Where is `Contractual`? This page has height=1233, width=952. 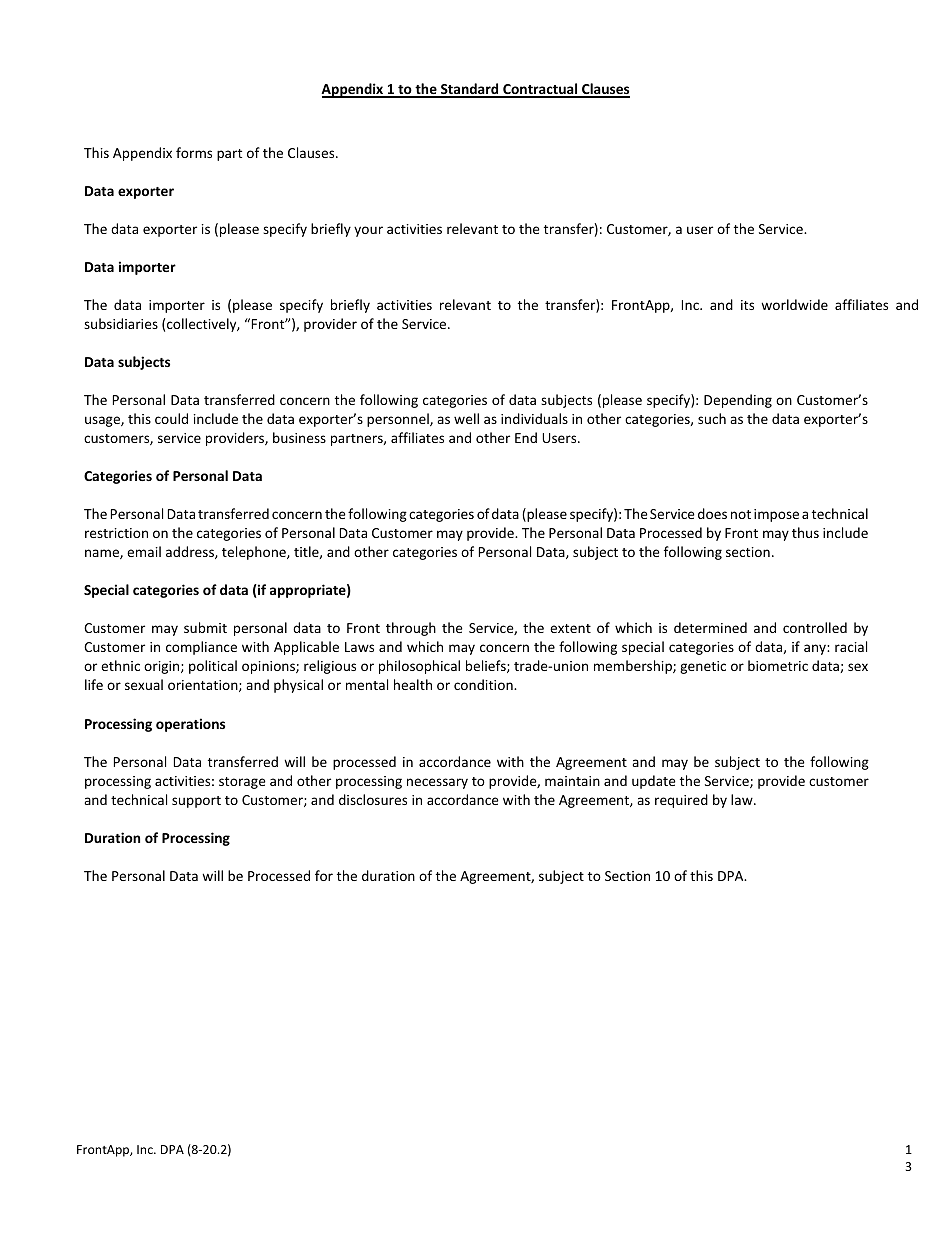
Contractual is located at coordinates (540, 90).
